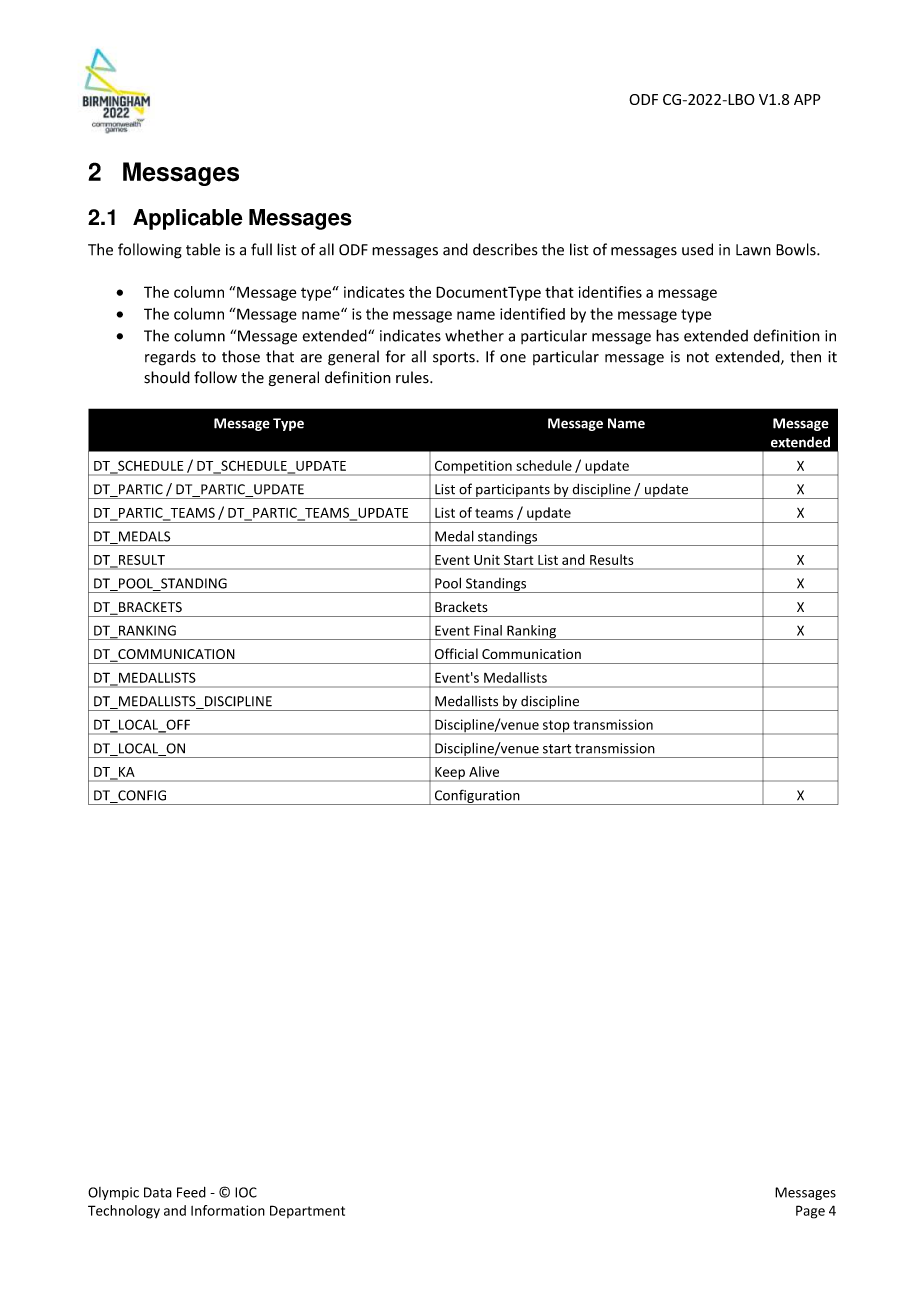 This screenshot has width=924, height=1308. What do you see at coordinates (191, 1192) in the screenshot?
I see `Feed` at bounding box center [191, 1192].
